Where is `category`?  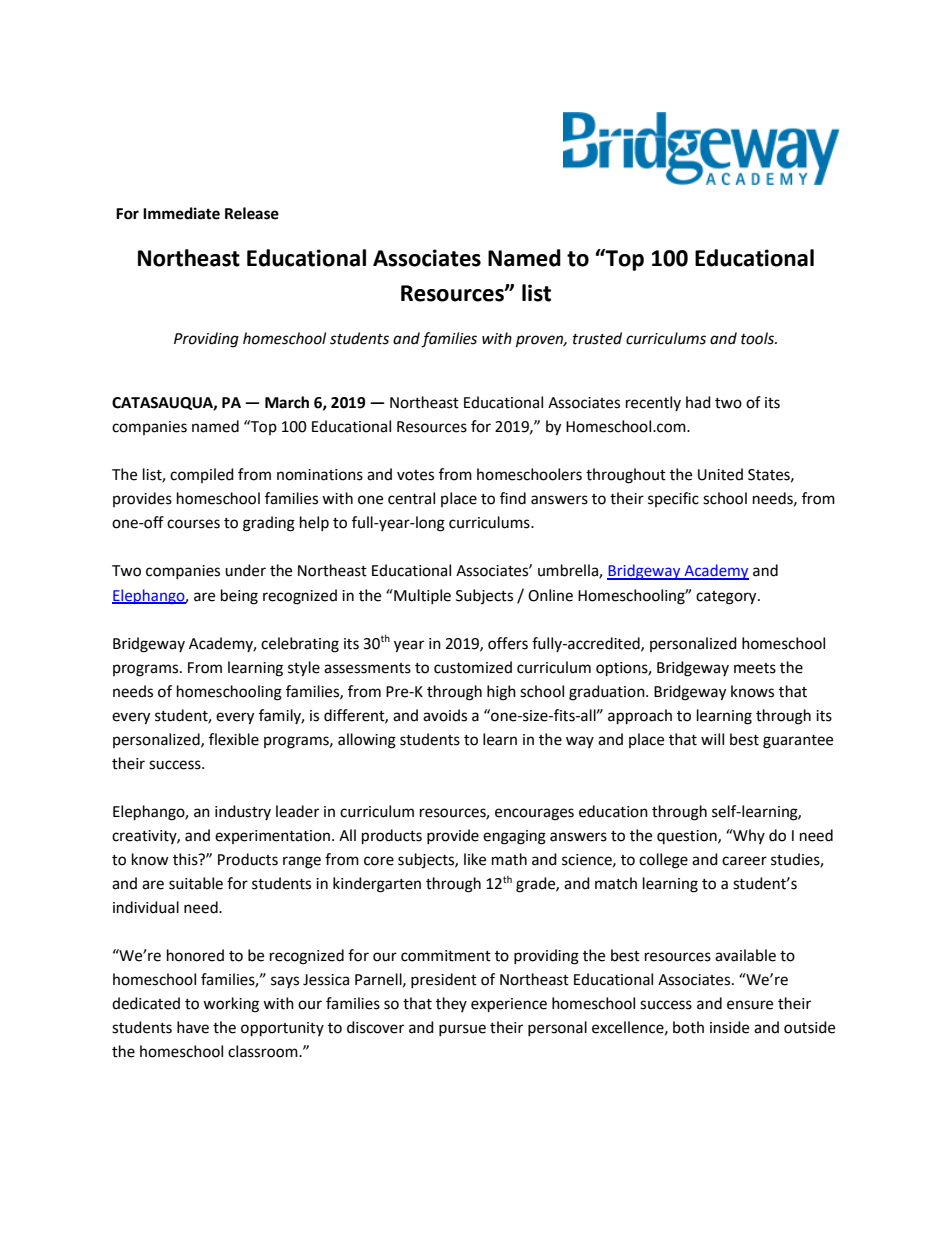 category is located at coordinates (727, 598).
